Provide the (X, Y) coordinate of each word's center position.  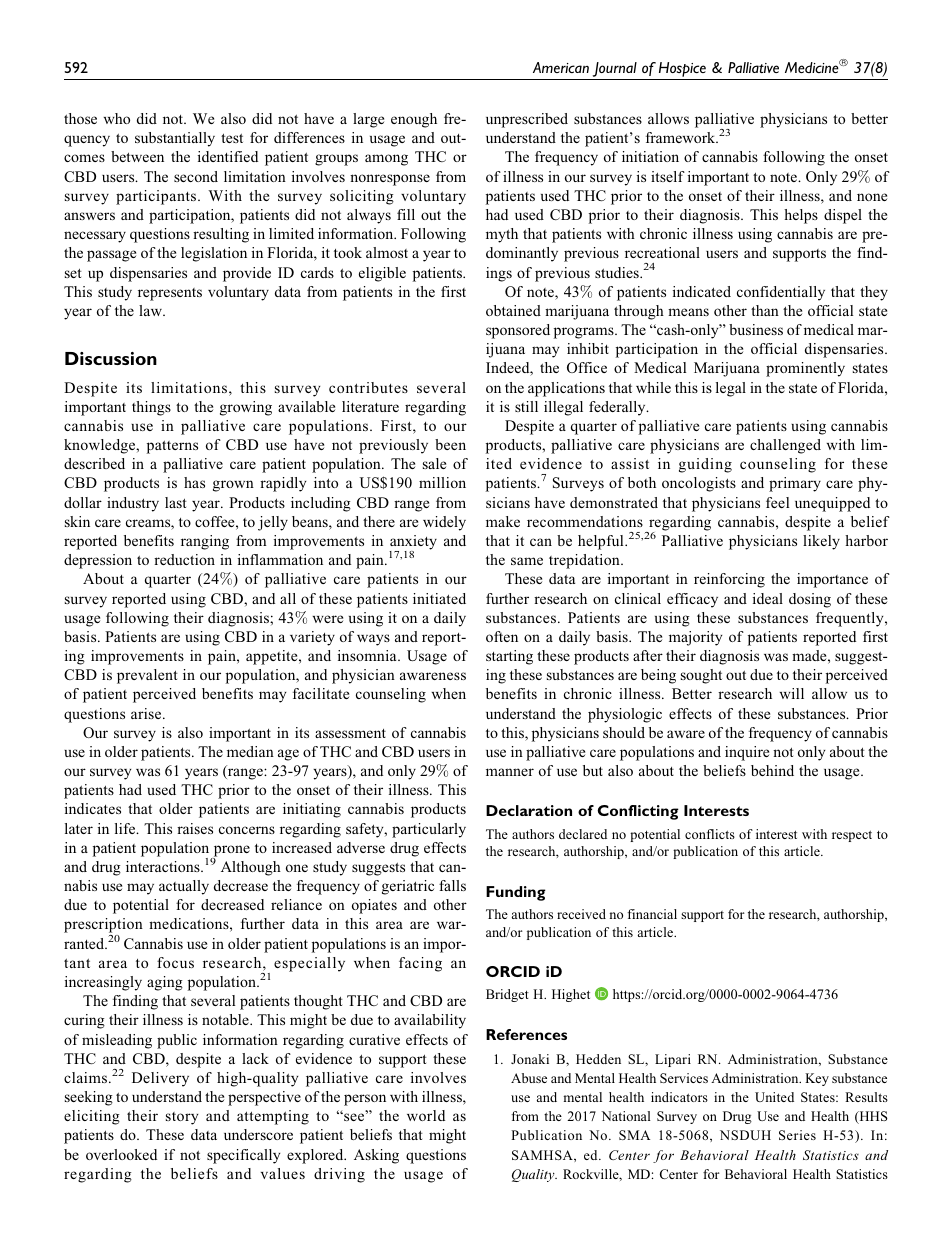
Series (797, 1135)
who (116, 118)
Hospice (683, 71)
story (182, 1118)
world (426, 1115)
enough (414, 120)
